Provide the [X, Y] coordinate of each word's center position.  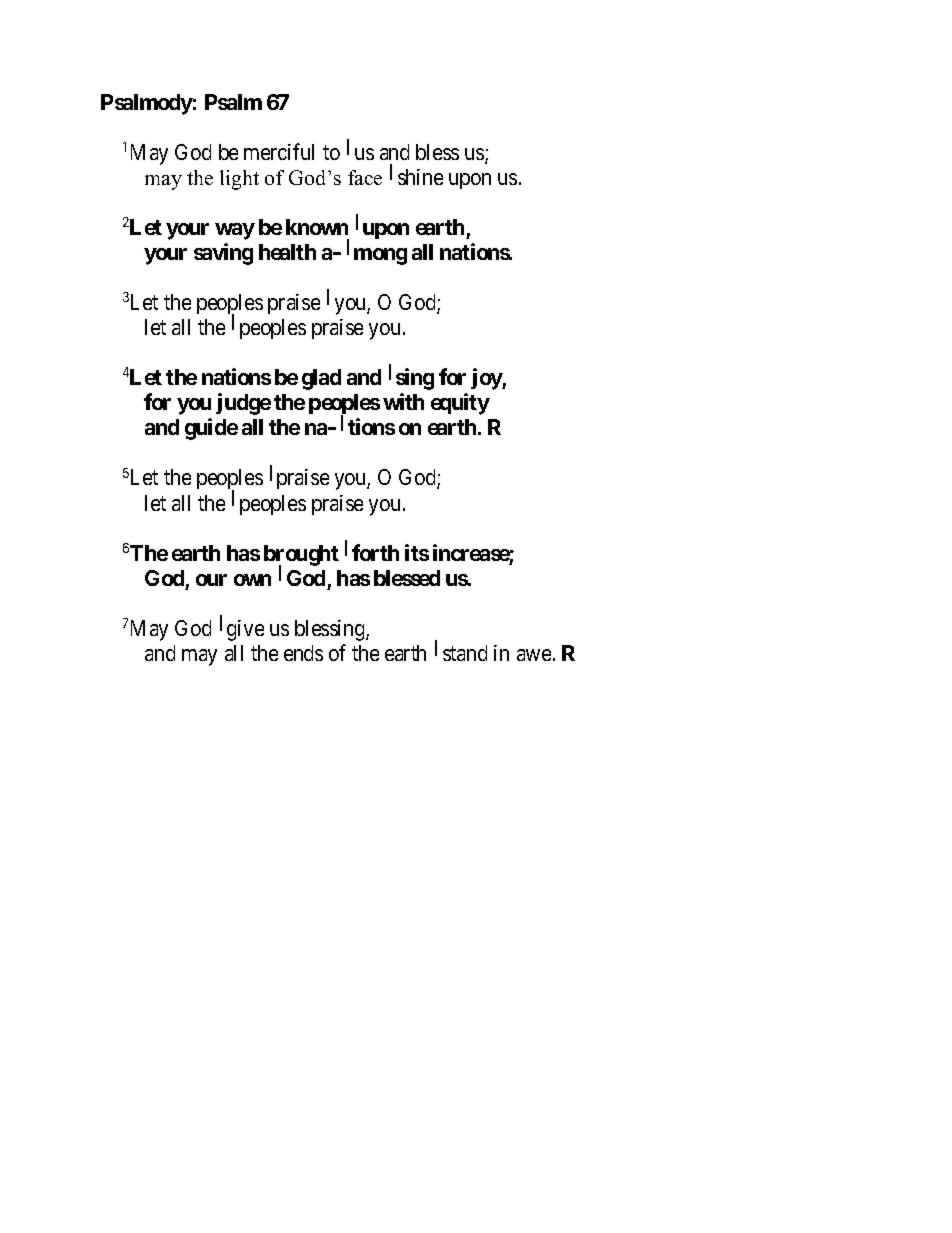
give [245, 630]
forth [375, 552]
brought [301, 556]
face [365, 177]
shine [420, 177]
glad [321, 379]
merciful [279, 151]
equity [460, 404]
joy [487, 379]
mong [380, 256]
